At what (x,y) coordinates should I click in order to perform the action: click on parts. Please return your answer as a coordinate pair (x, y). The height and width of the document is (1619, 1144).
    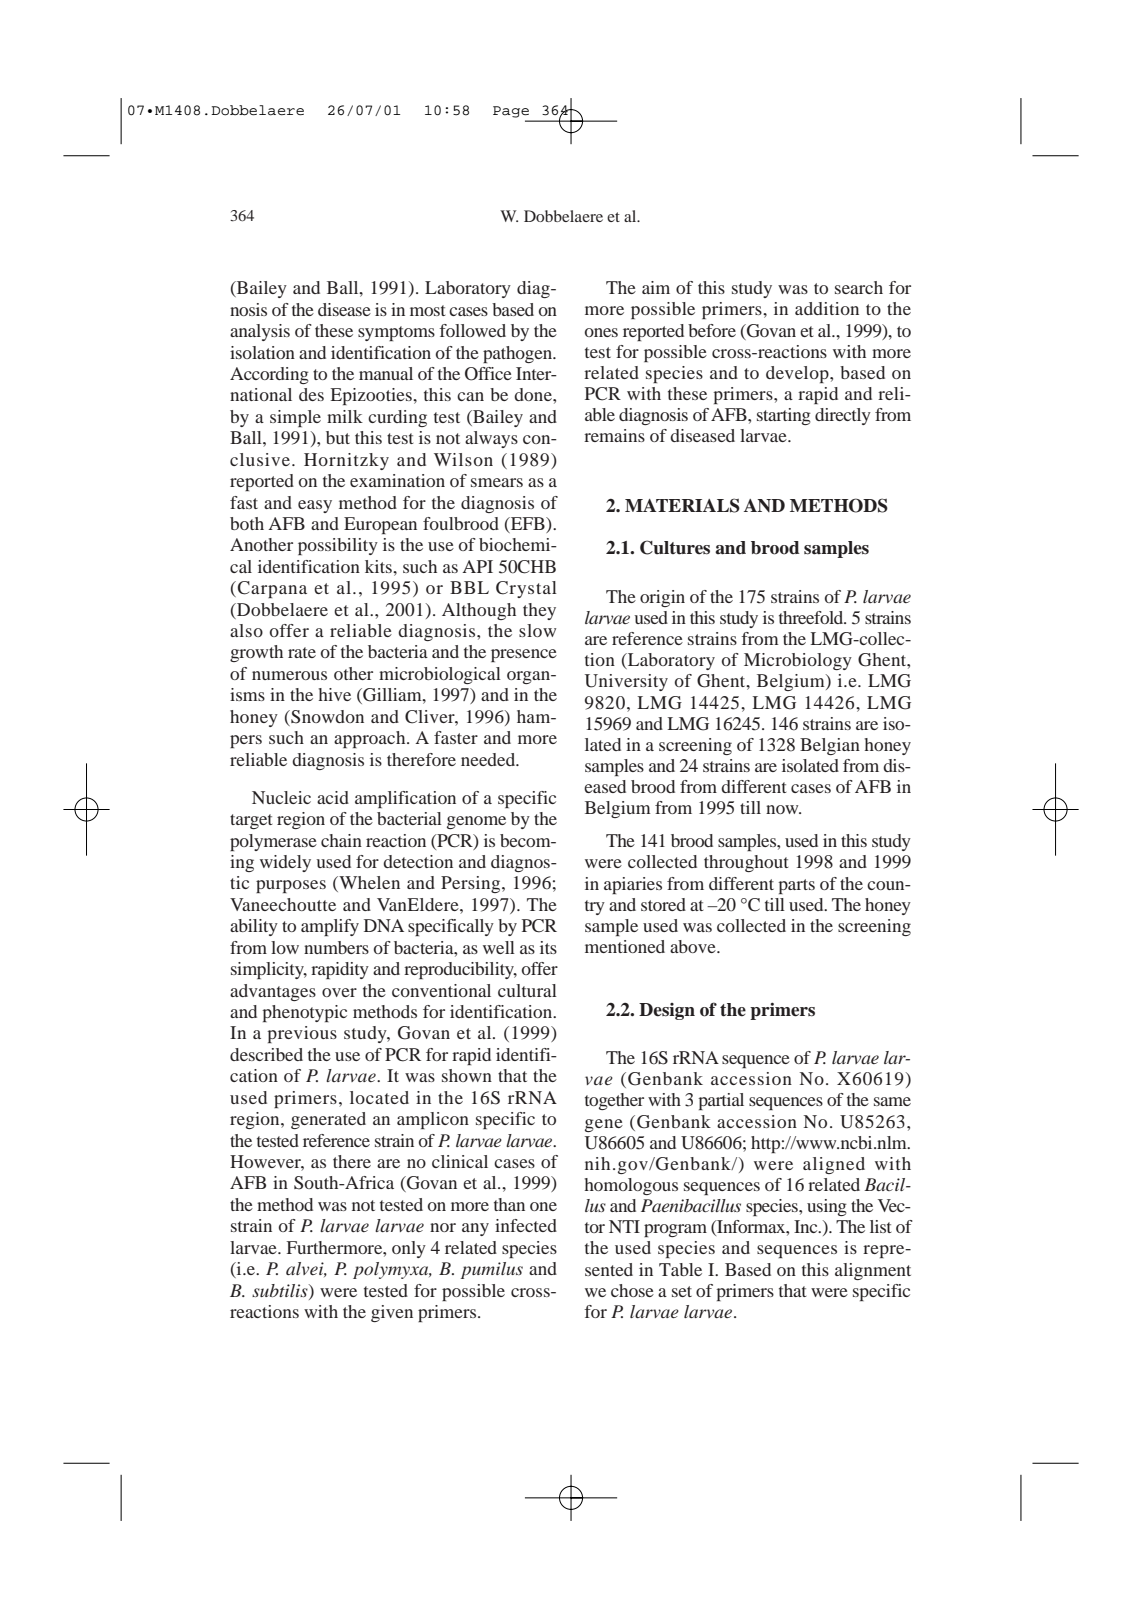
    Looking at the image, I should click on (796, 886).
